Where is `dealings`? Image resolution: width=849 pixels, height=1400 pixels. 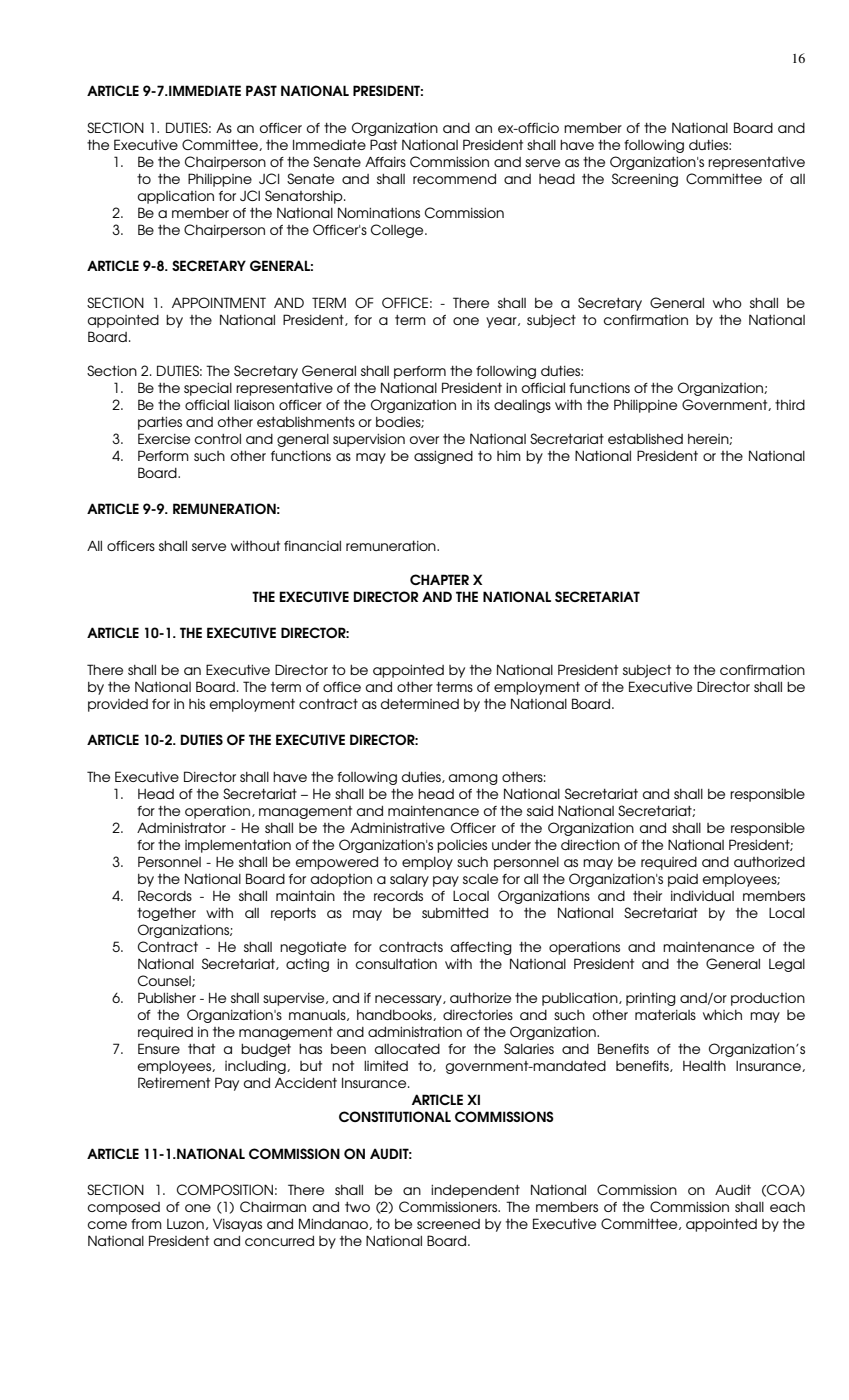
dealings is located at coordinates (522, 406).
